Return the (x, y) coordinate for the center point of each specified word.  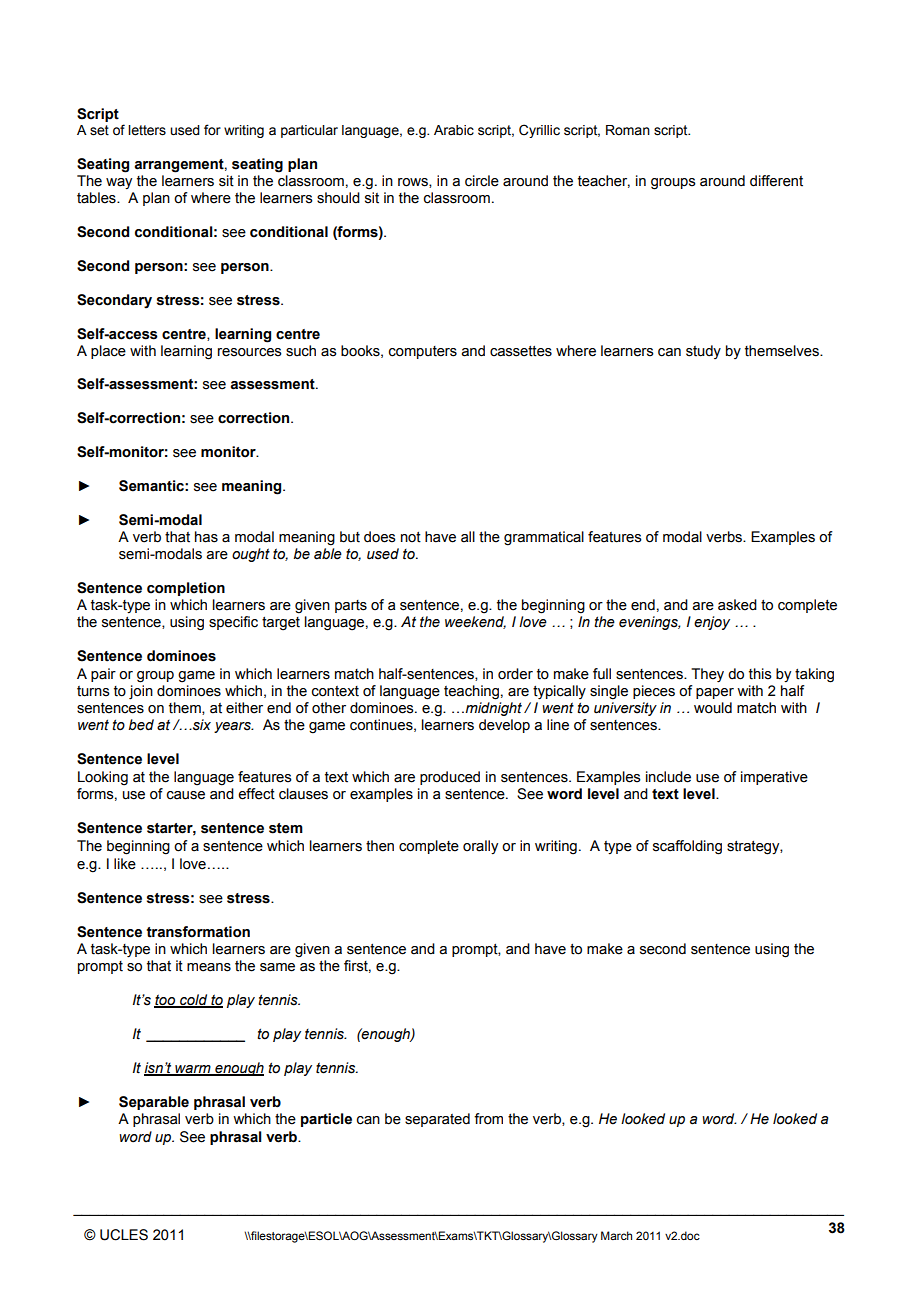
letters (147, 130)
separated (437, 1120)
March (616, 1235)
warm (193, 1070)
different (776, 181)
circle (482, 181)
